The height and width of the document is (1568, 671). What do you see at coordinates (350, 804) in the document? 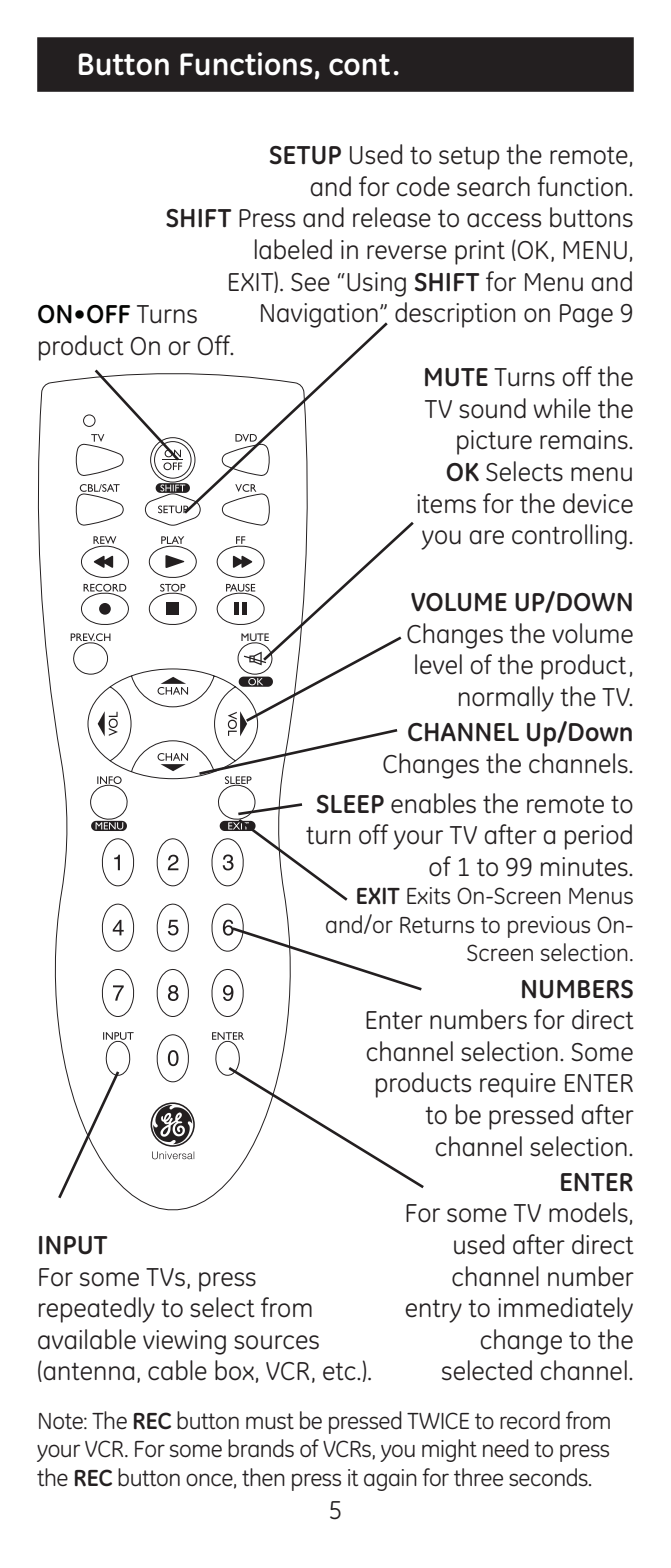
I see `SLEEP` at bounding box center [350, 804].
